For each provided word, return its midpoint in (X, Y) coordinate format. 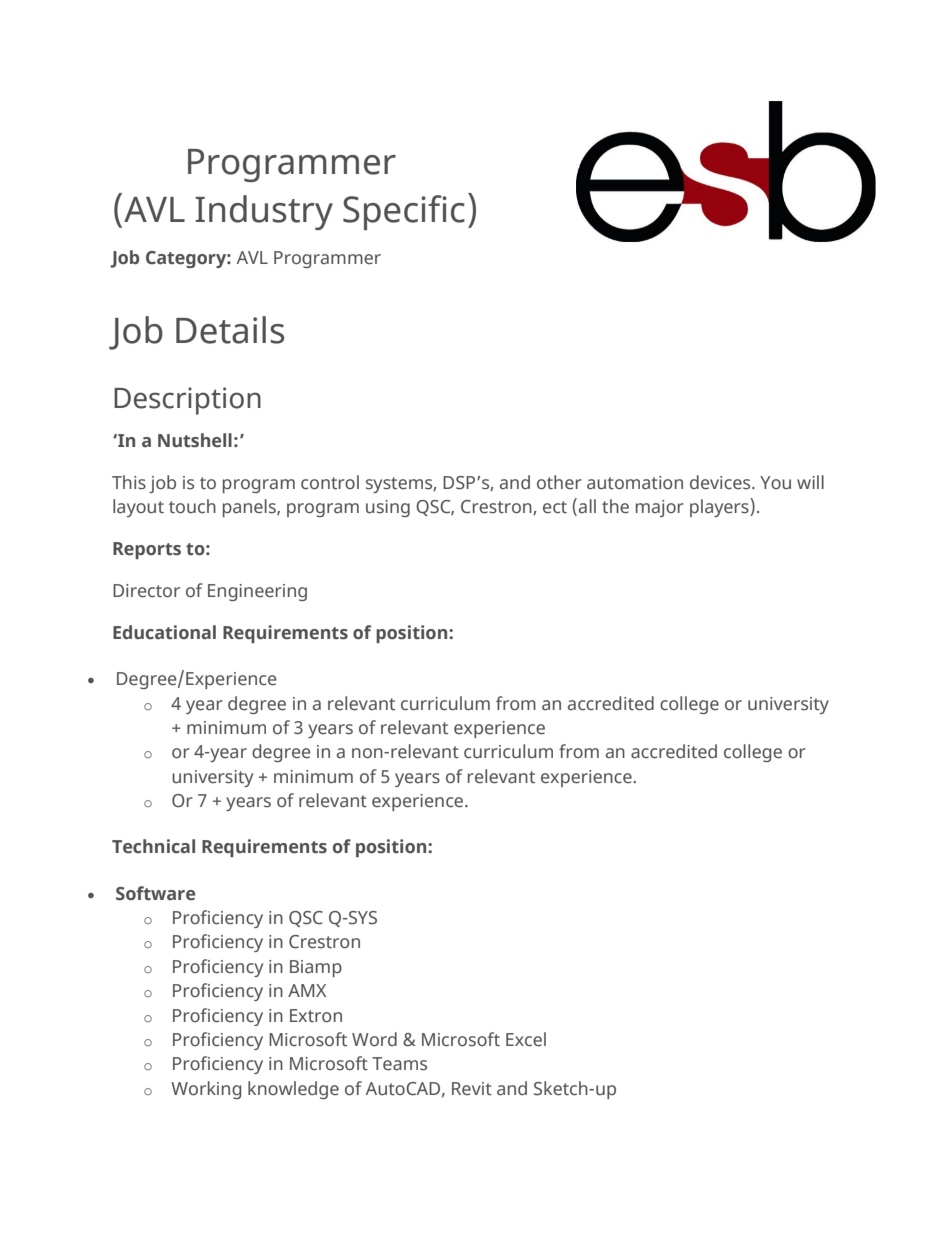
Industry (264, 212)
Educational (164, 632)
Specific (404, 212)
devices (721, 482)
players (720, 507)
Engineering (257, 592)
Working (206, 1090)
